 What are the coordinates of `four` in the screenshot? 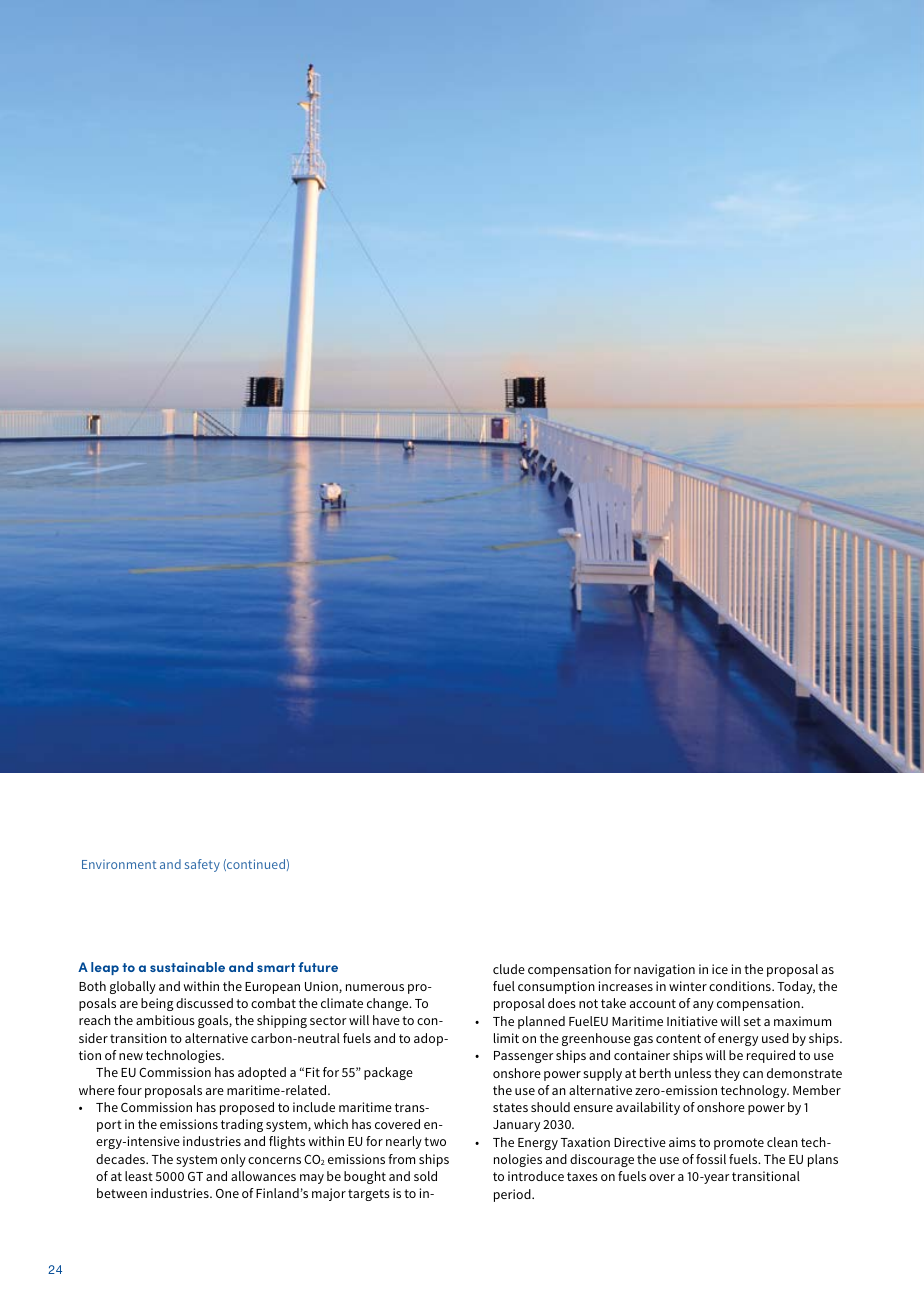 It's located at (130, 1090).
